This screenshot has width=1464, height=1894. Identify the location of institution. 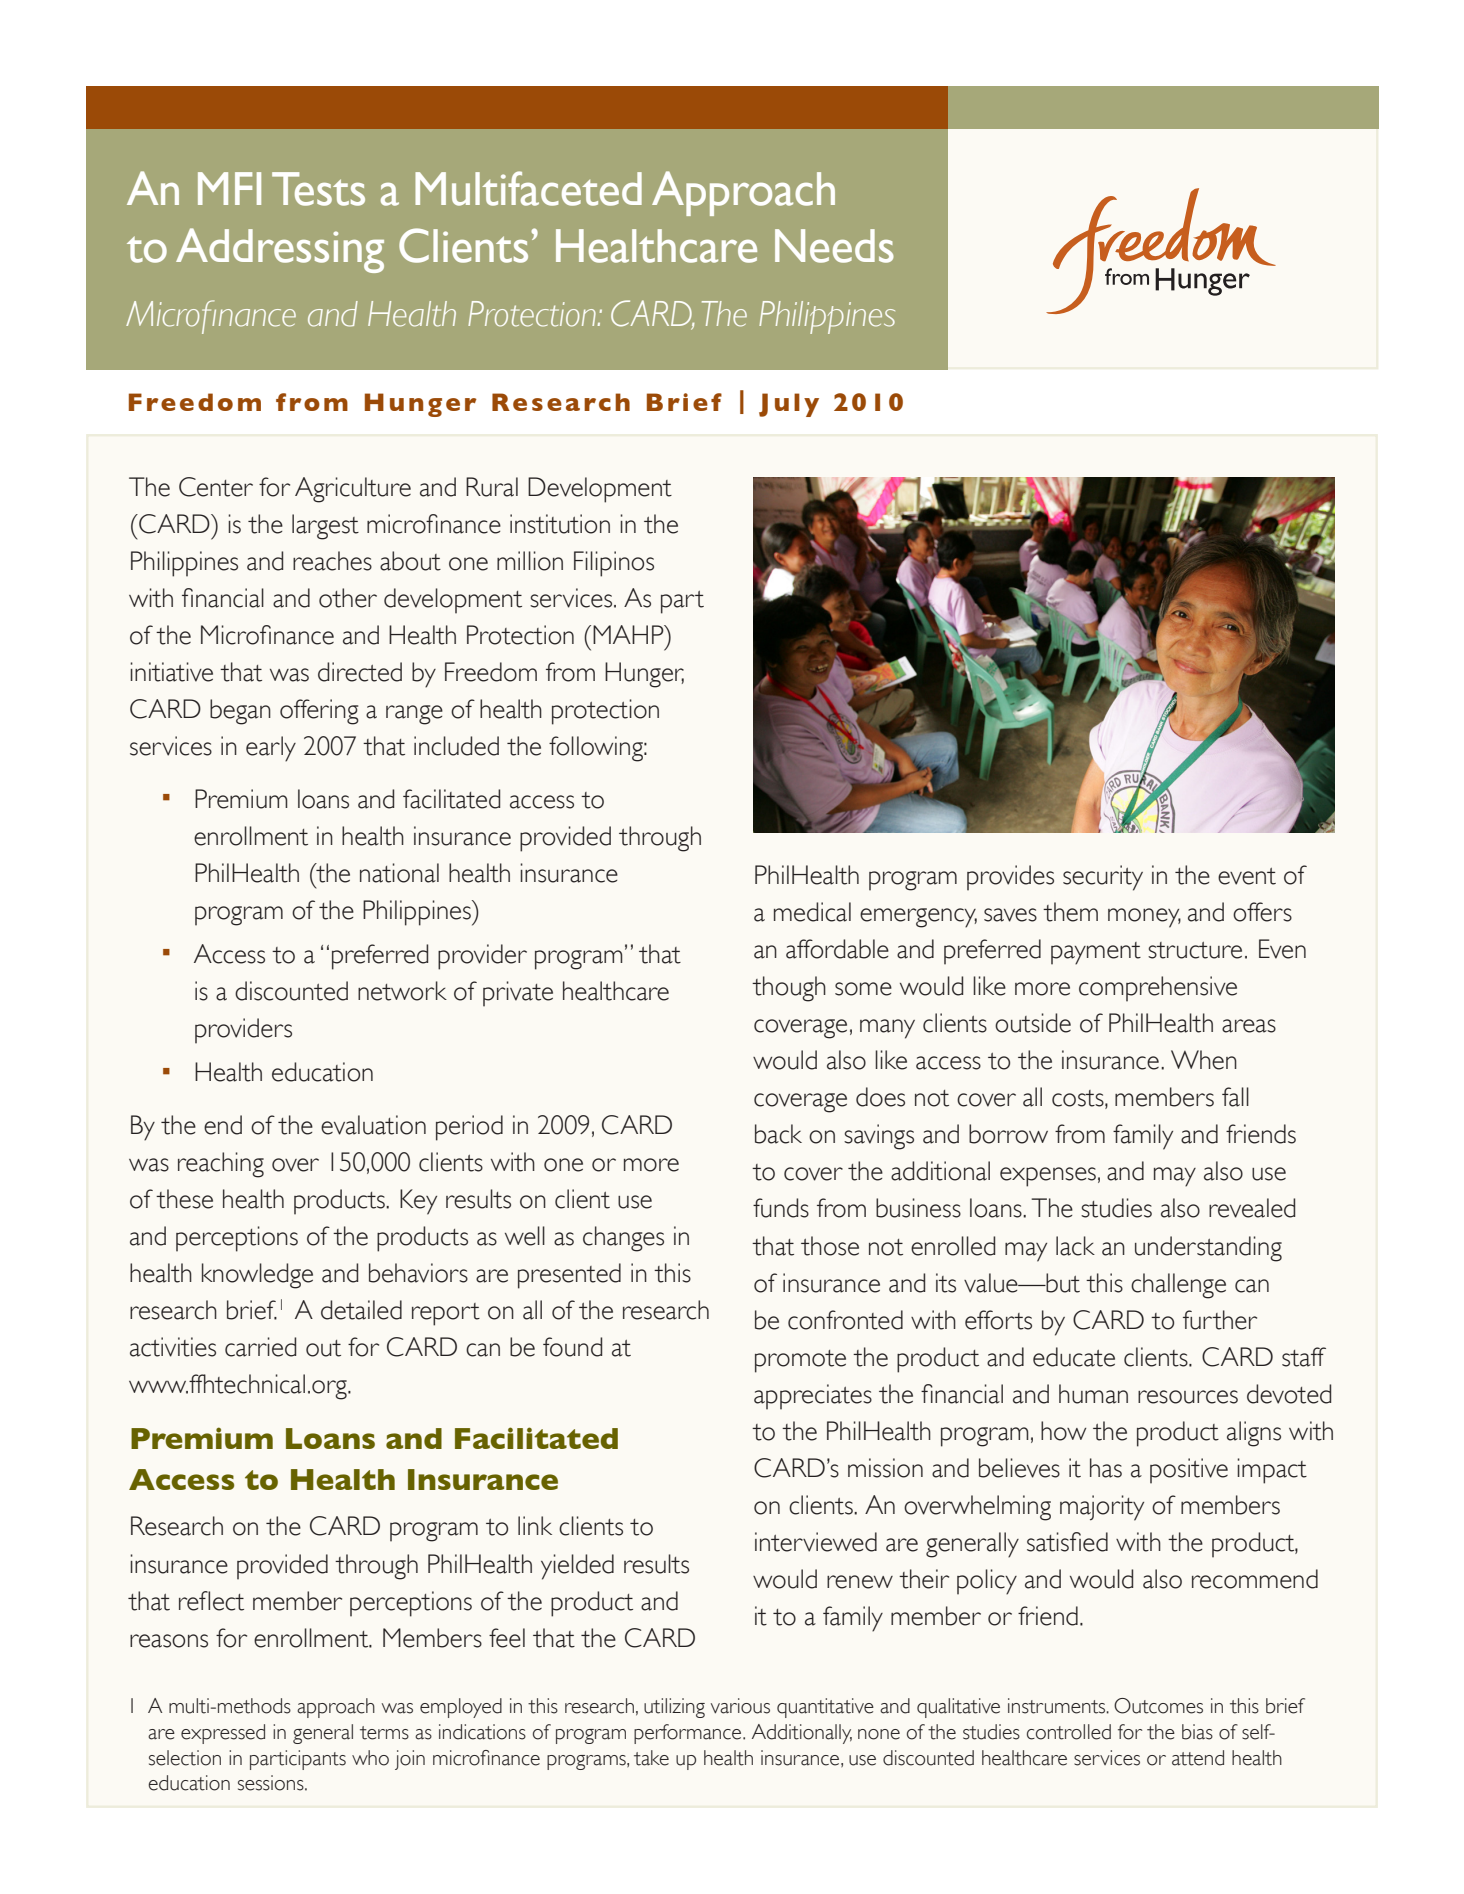
(560, 524).
